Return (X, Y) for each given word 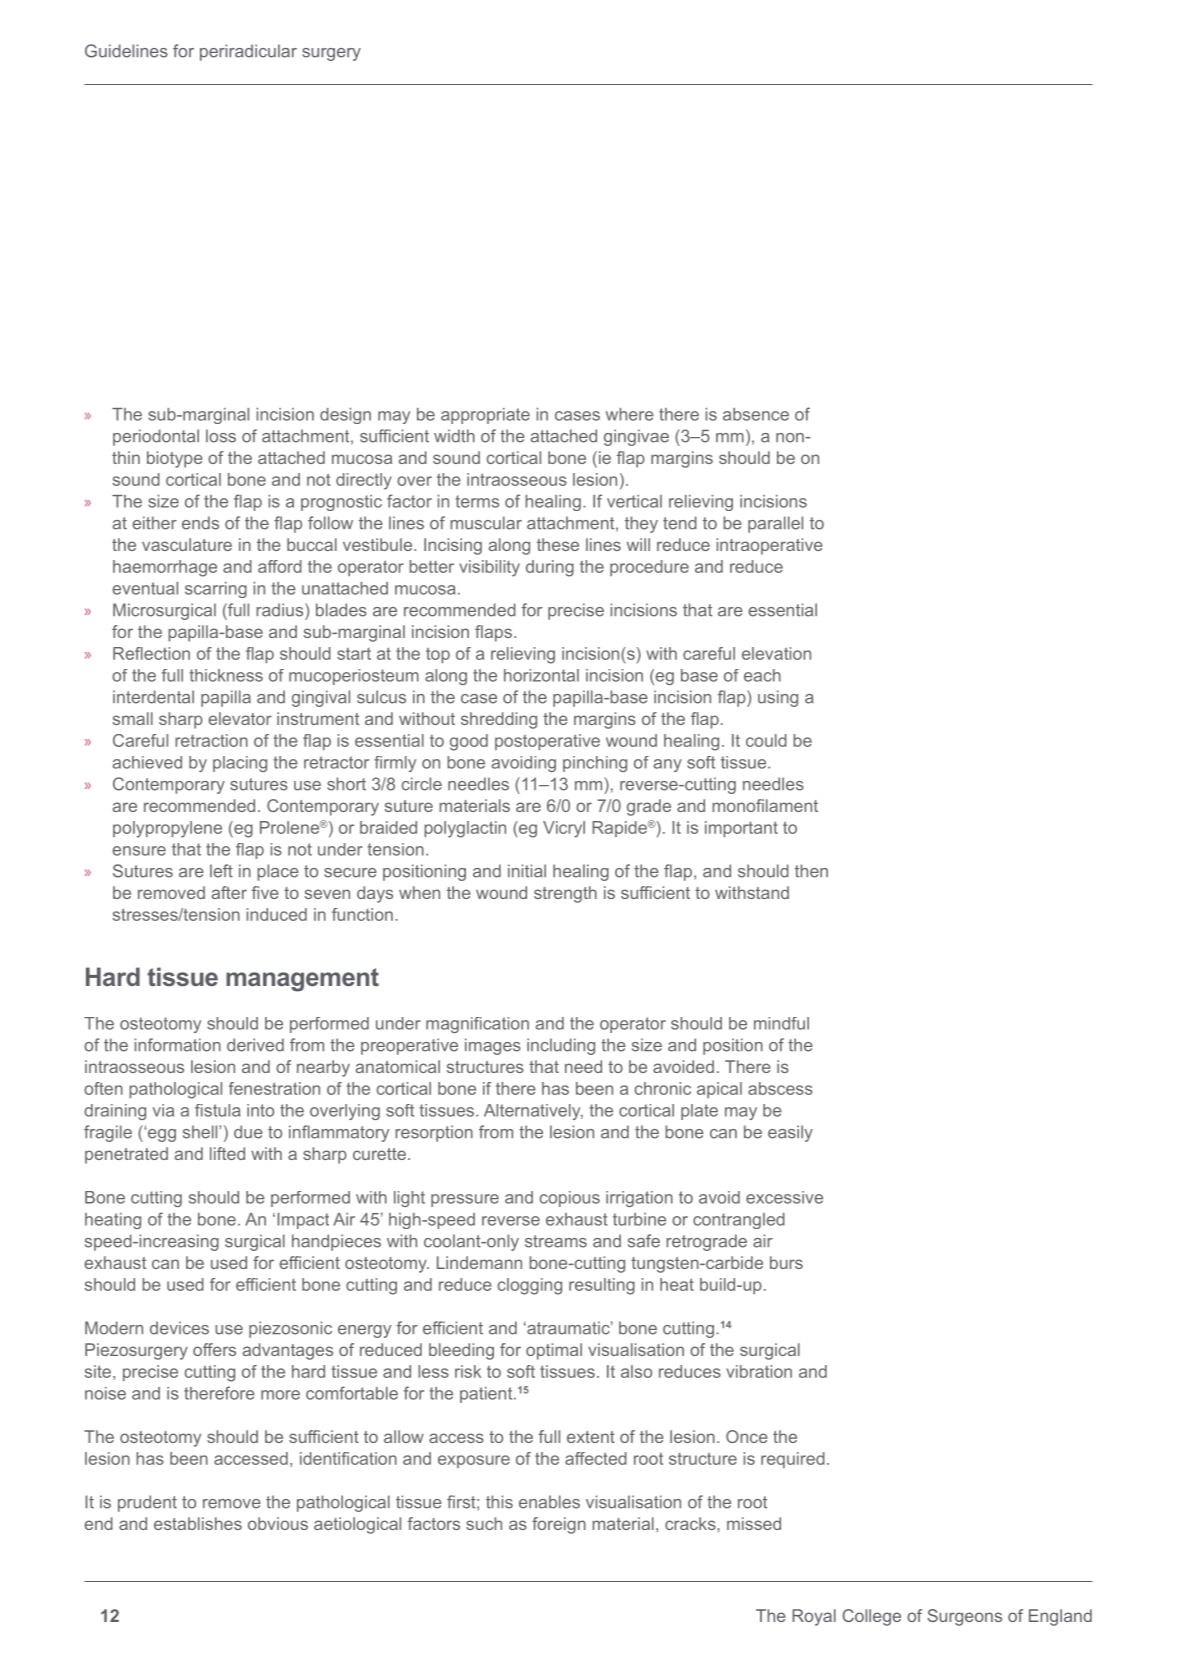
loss (221, 436)
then (811, 871)
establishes (198, 1523)
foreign (559, 1525)
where (630, 414)
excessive (784, 1197)
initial (527, 871)
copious (570, 1199)
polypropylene (167, 829)
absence (756, 414)
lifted (227, 1153)
